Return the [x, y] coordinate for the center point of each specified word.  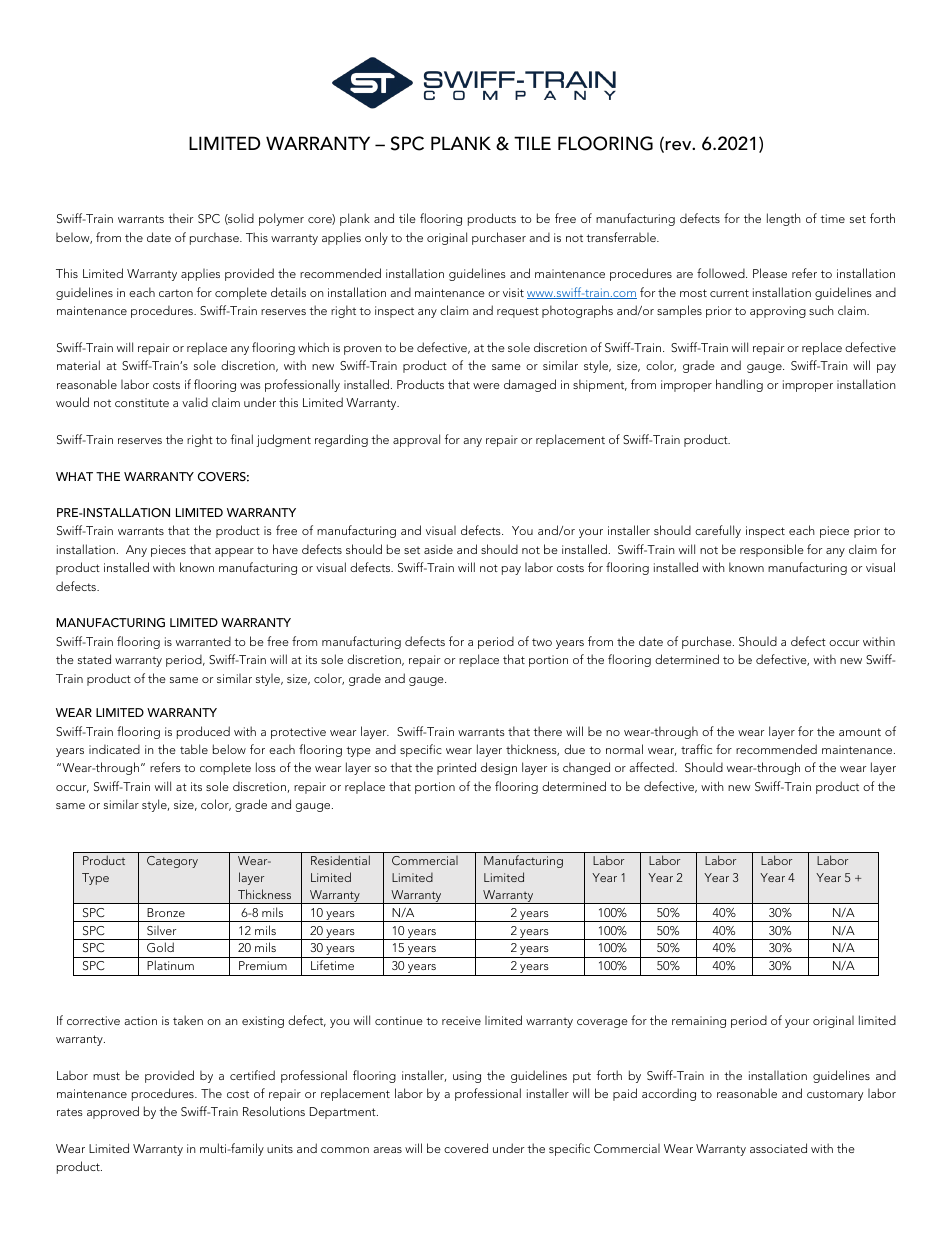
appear [234, 552]
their [180, 218]
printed [456, 768]
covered [466, 1148]
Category [172, 862]
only [376, 238]
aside [438, 549]
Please [770, 273]
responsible [772, 550]
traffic [696, 749]
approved [113, 1112]
